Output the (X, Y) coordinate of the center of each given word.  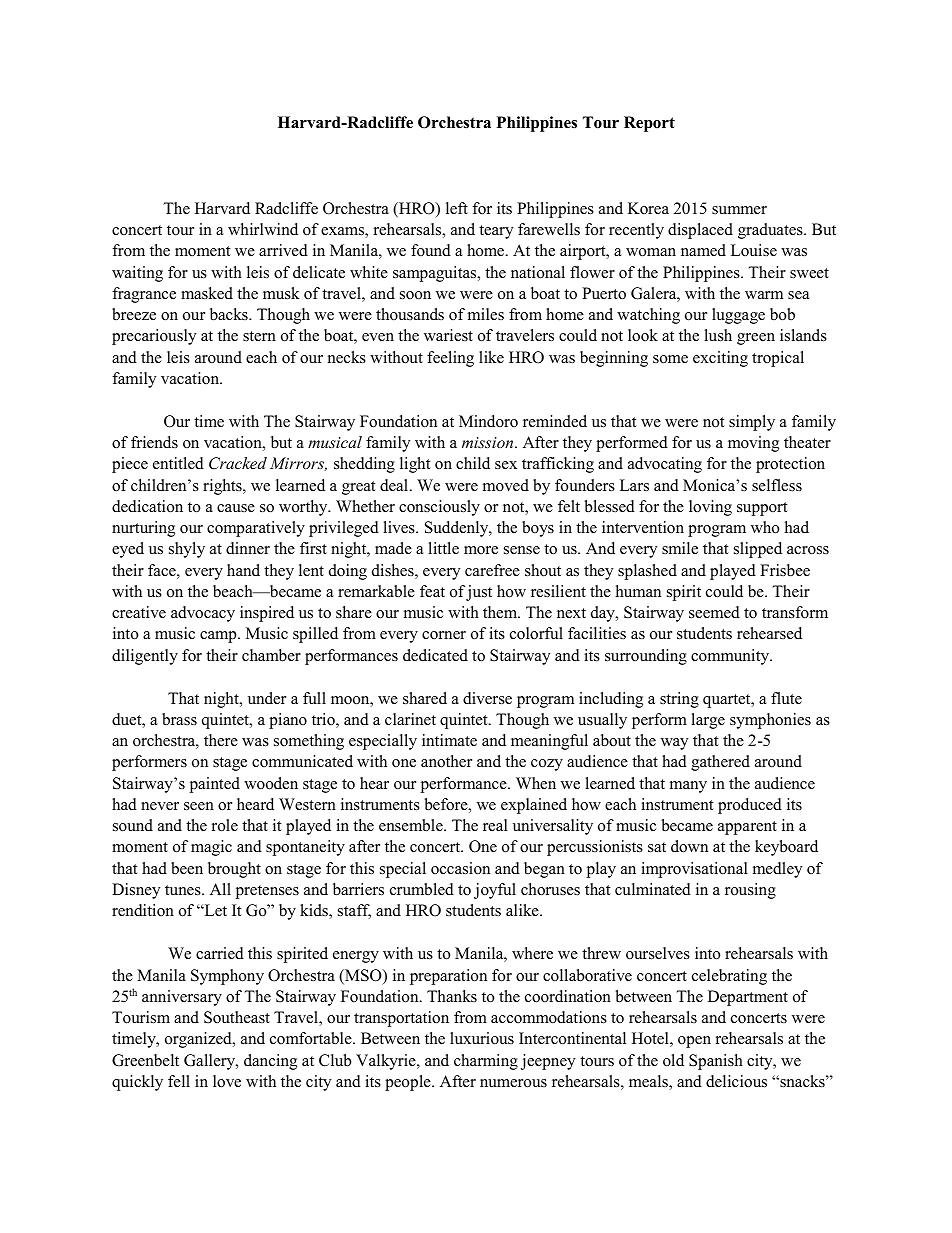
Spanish (716, 1062)
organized (199, 1040)
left (457, 208)
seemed (714, 612)
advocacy (203, 614)
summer (739, 210)
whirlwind (263, 229)
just (479, 593)
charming (486, 1062)
